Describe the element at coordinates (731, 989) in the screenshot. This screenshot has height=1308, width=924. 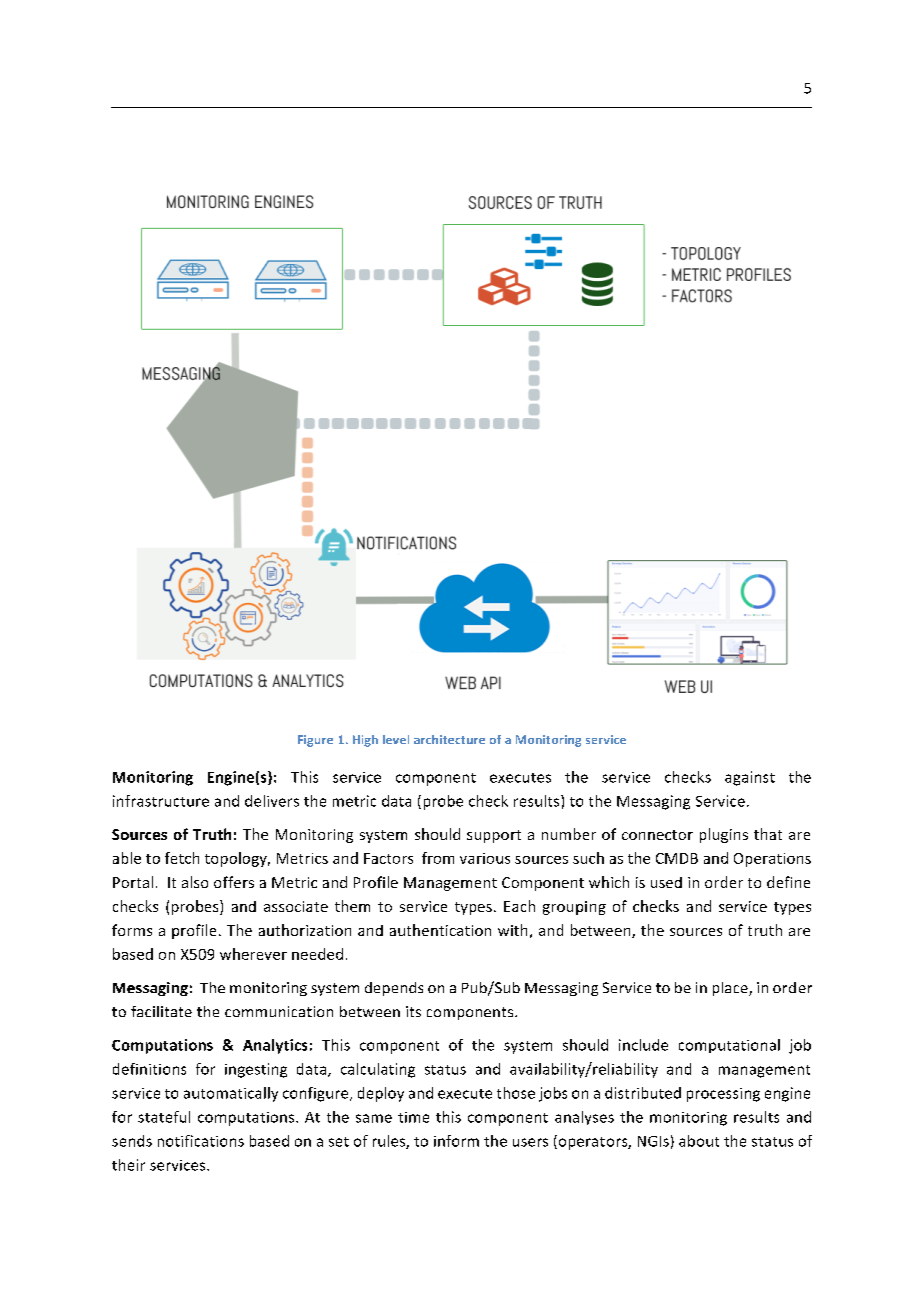
I see `place` at that location.
